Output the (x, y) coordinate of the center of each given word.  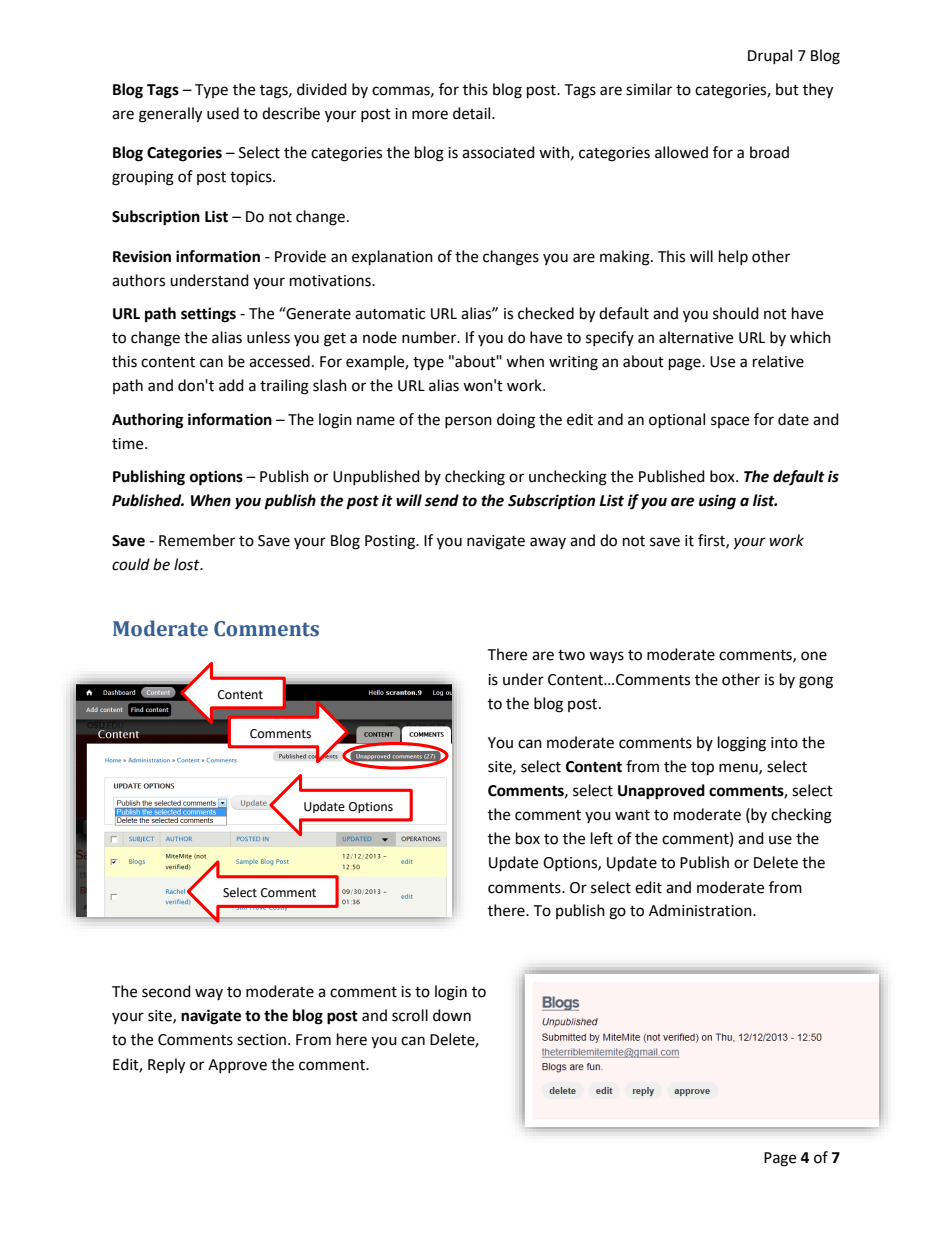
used (223, 113)
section (263, 1040)
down (452, 1015)
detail (473, 113)
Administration (701, 910)
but (787, 89)
